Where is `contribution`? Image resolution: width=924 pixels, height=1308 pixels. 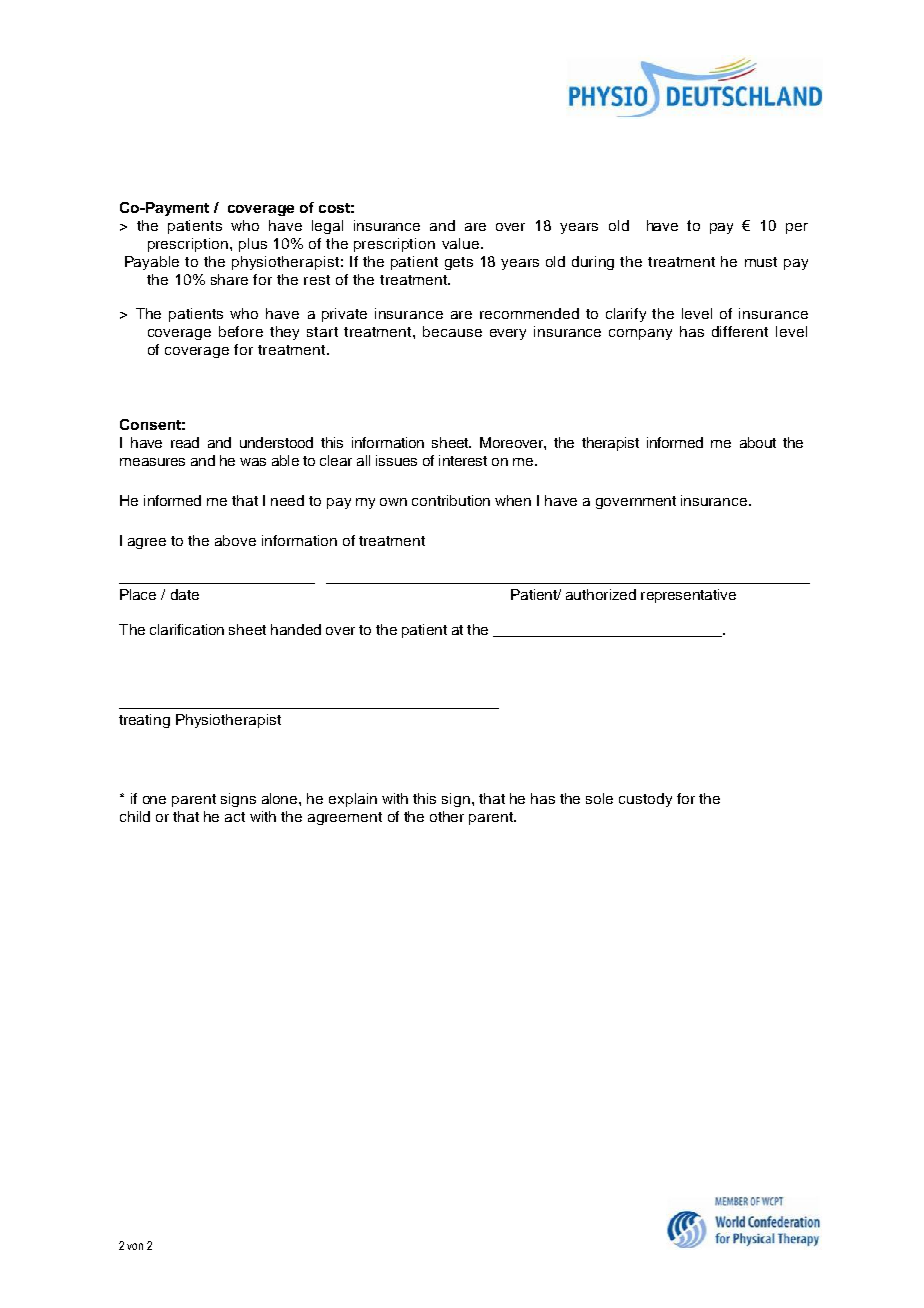
contribution is located at coordinates (451, 500).
